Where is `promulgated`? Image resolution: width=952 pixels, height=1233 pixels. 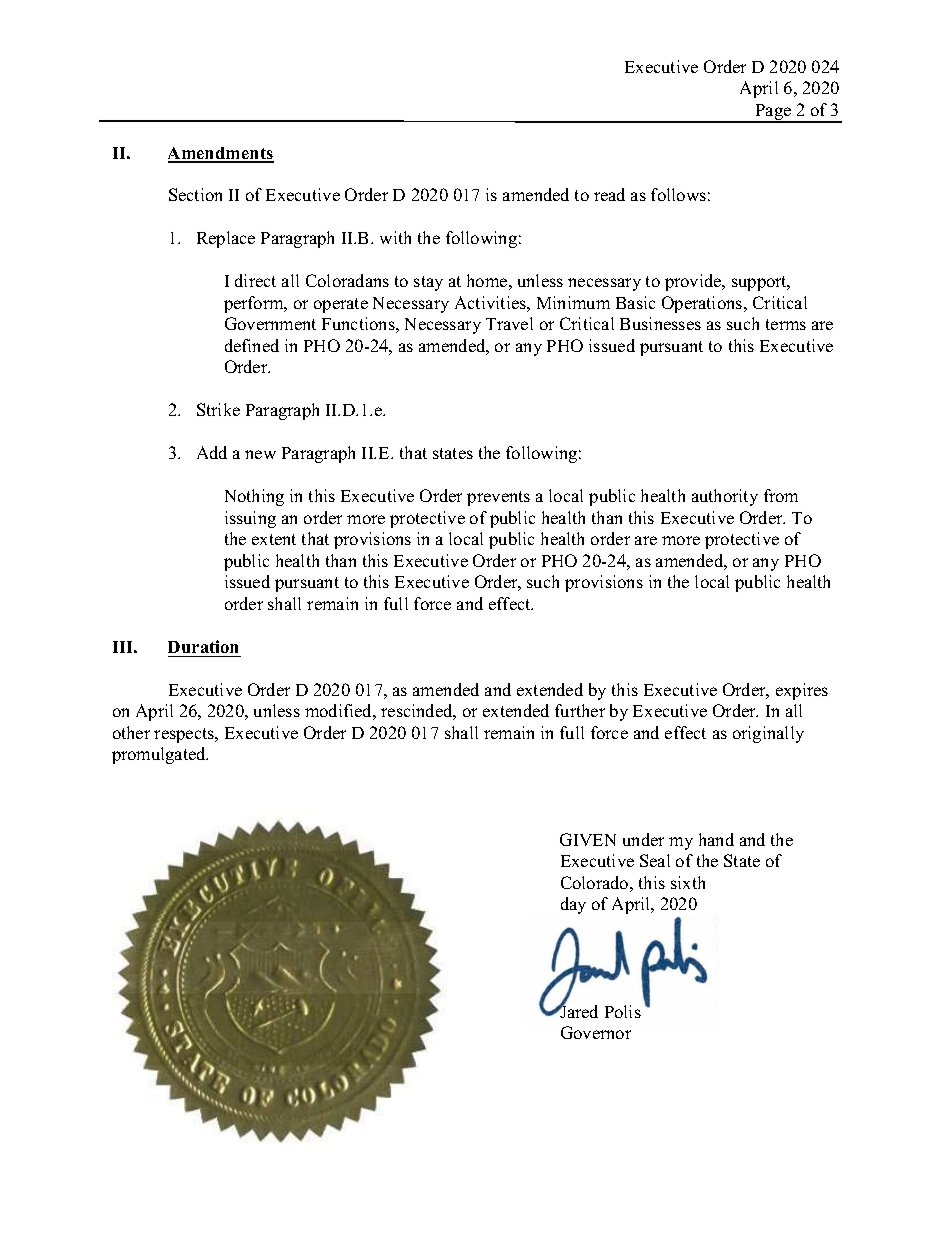
promulgated is located at coordinates (160, 755).
